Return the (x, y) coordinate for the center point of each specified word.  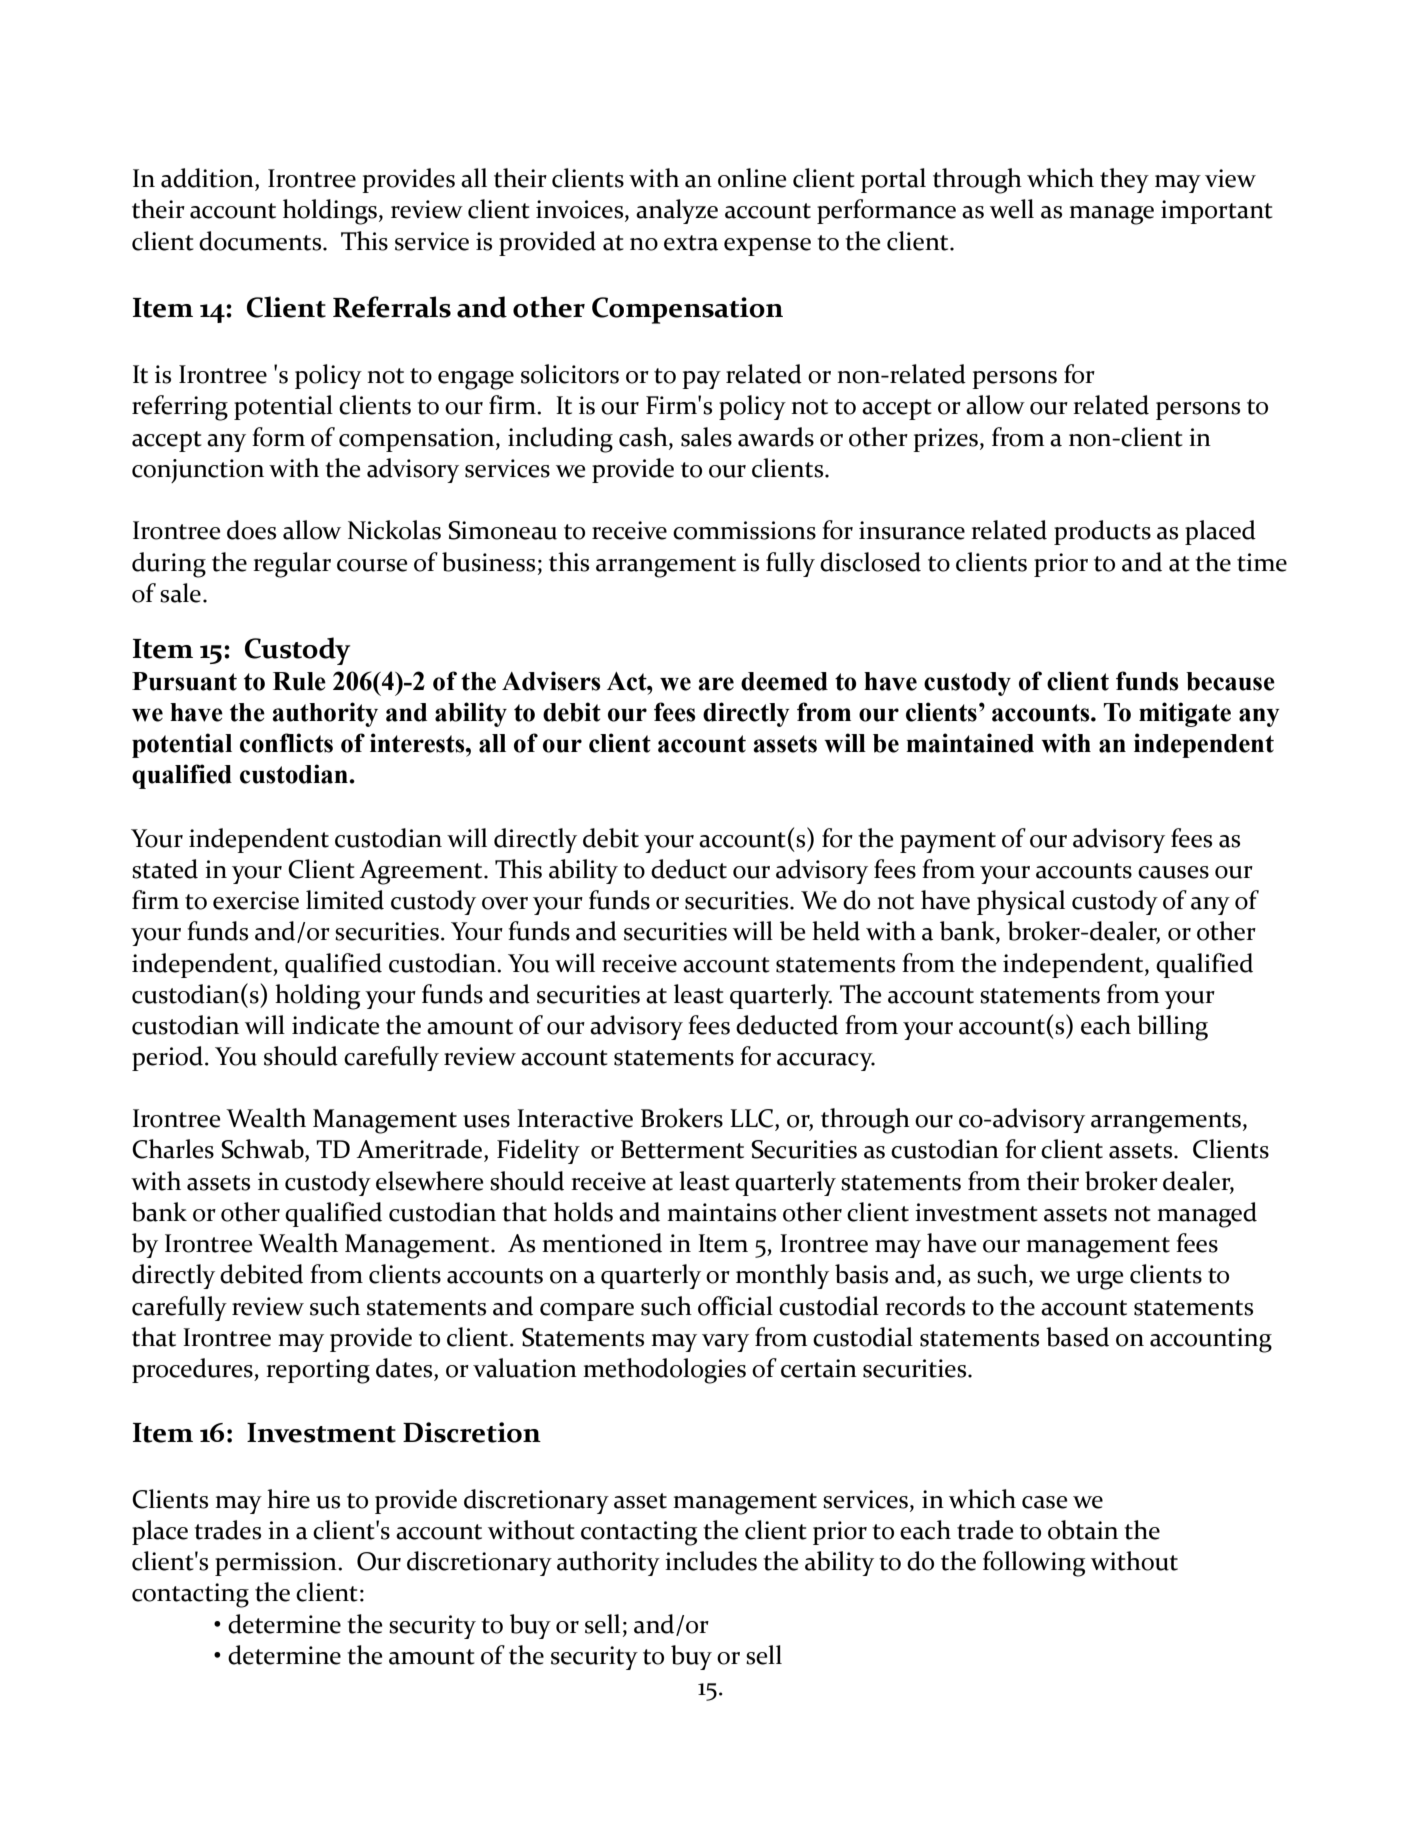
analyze (677, 211)
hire (288, 1499)
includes (711, 1561)
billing (1172, 1028)
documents (261, 241)
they (1124, 180)
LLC (753, 1118)
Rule (299, 681)
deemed (784, 681)
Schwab (263, 1149)
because (1230, 681)
